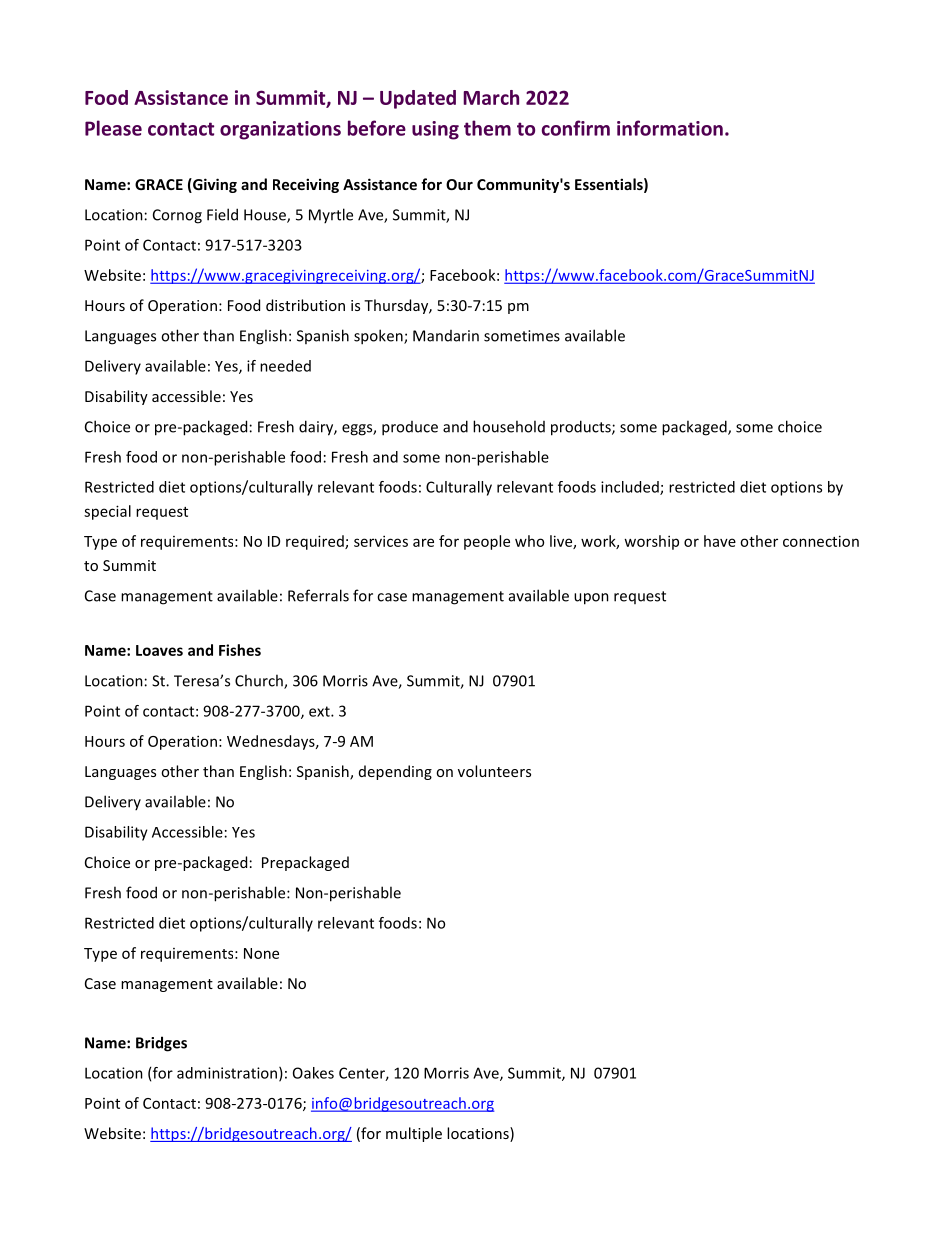 The image size is (952, 1233). I want to click on confirm, so click(576, 128).
